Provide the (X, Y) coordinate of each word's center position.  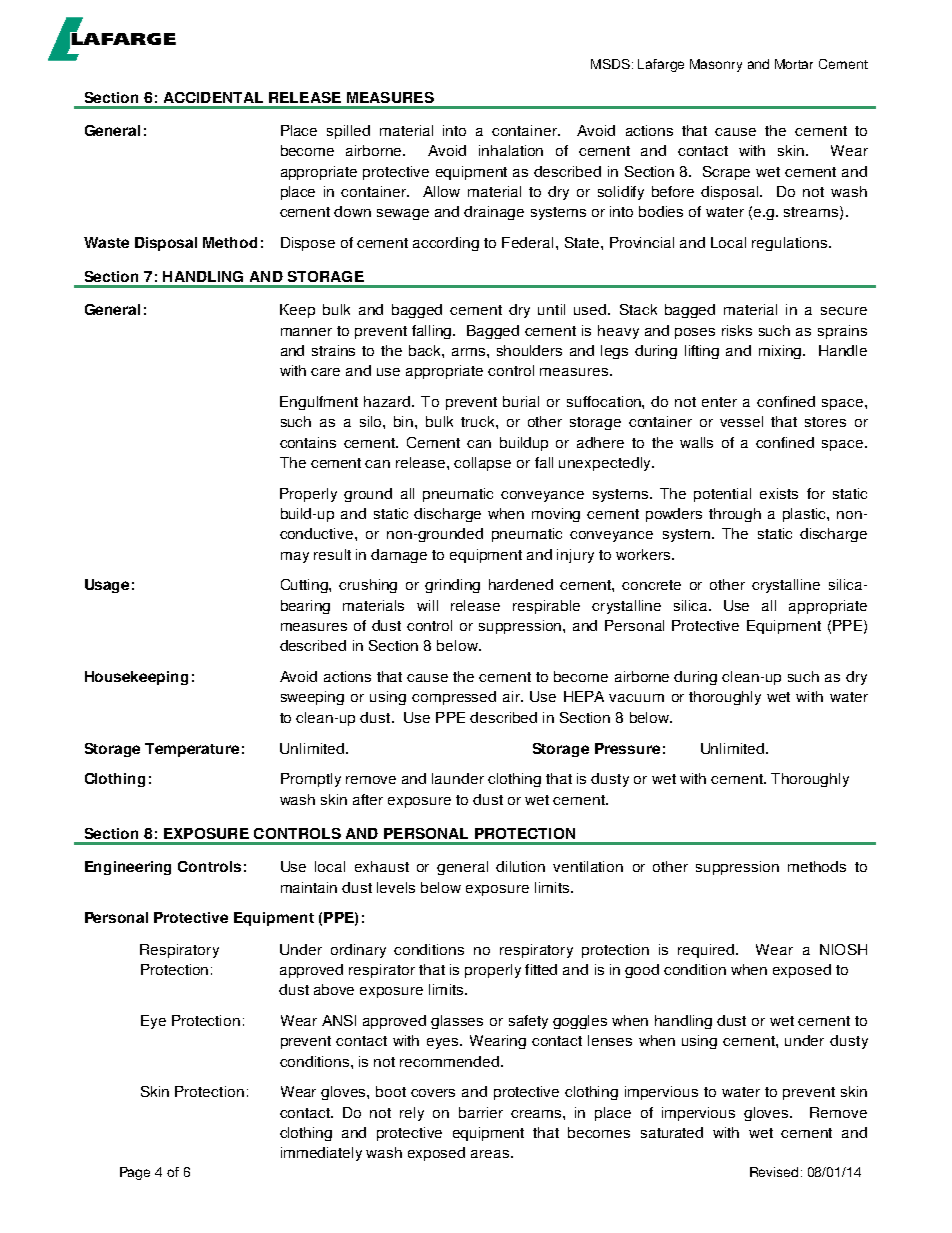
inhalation (511, 150)
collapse (482, 464)
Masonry (716, 65)
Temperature (192, 750)
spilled (348, 132)
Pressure (627, 748)
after (368, 799)
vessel (741, 421)
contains (308, 442)
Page (135, 1173)
